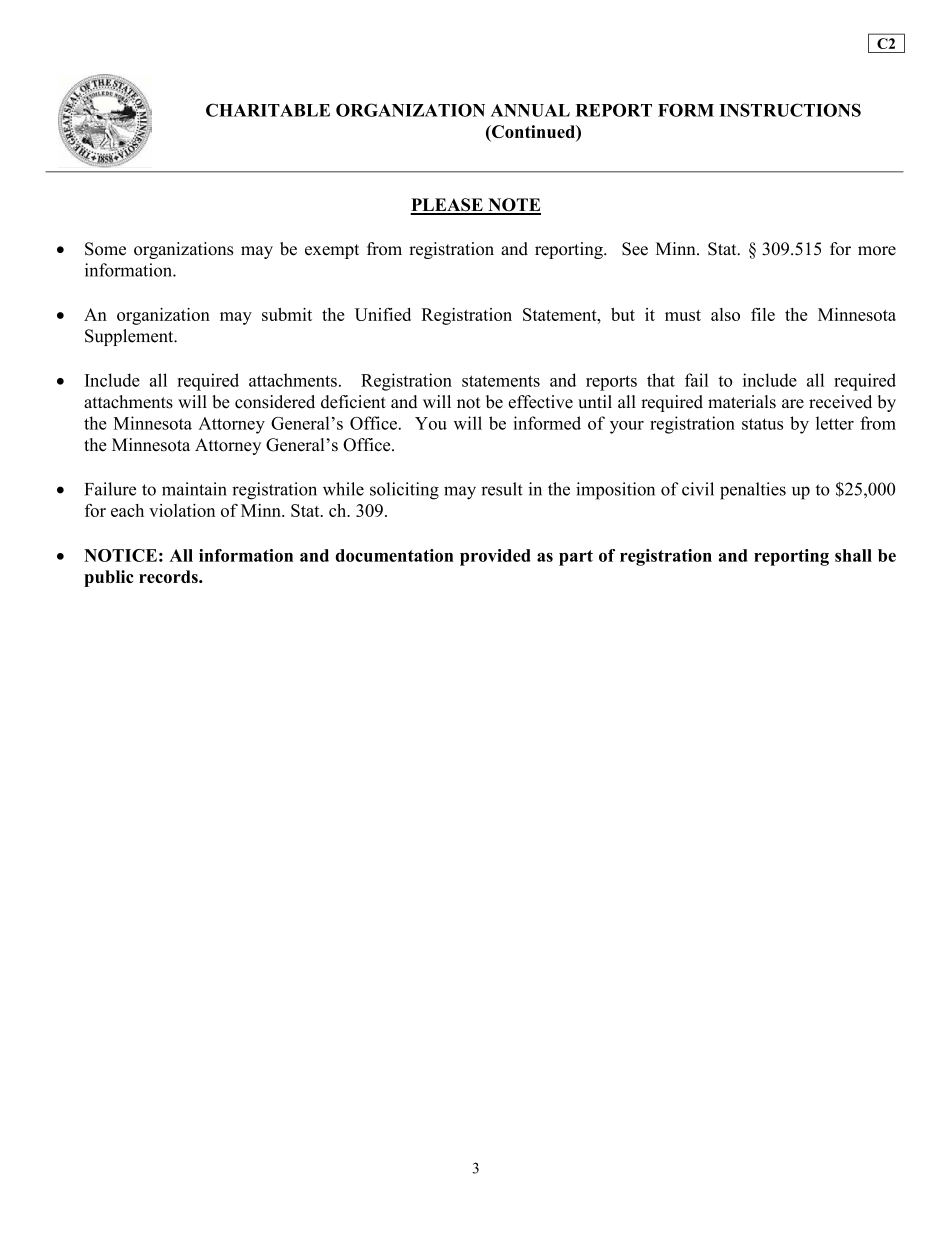  What do you see at coordinates (130, 337) in the document?
I see `Supplement` at bounding box center [130, 337].
